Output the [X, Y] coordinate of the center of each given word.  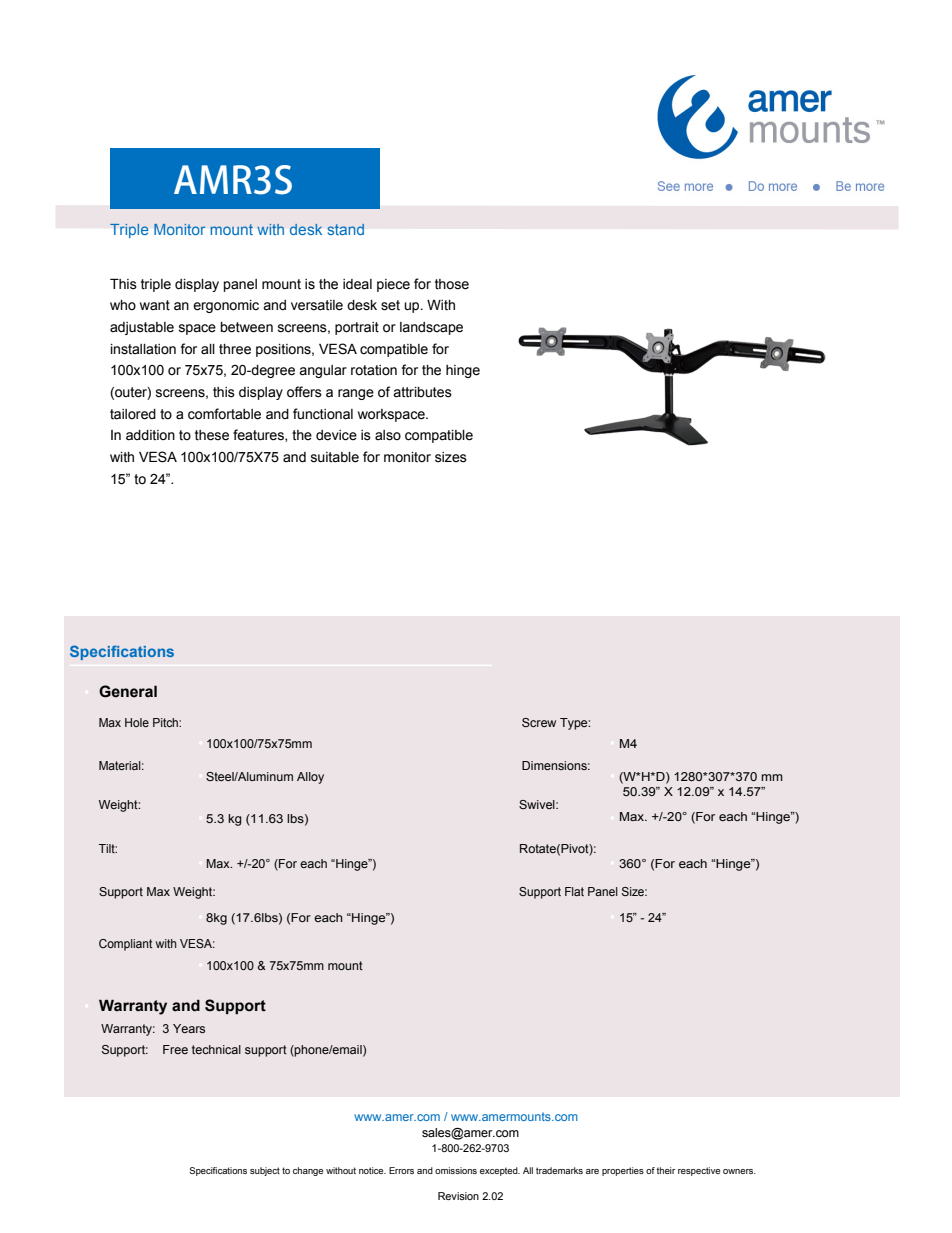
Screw [539, 722]
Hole [137, 722]
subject [265, 1171]
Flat [574, 891]
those [452, 284]
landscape [431, 328]
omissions [456, 1170]
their [665, 1170]
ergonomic [226, 306]
